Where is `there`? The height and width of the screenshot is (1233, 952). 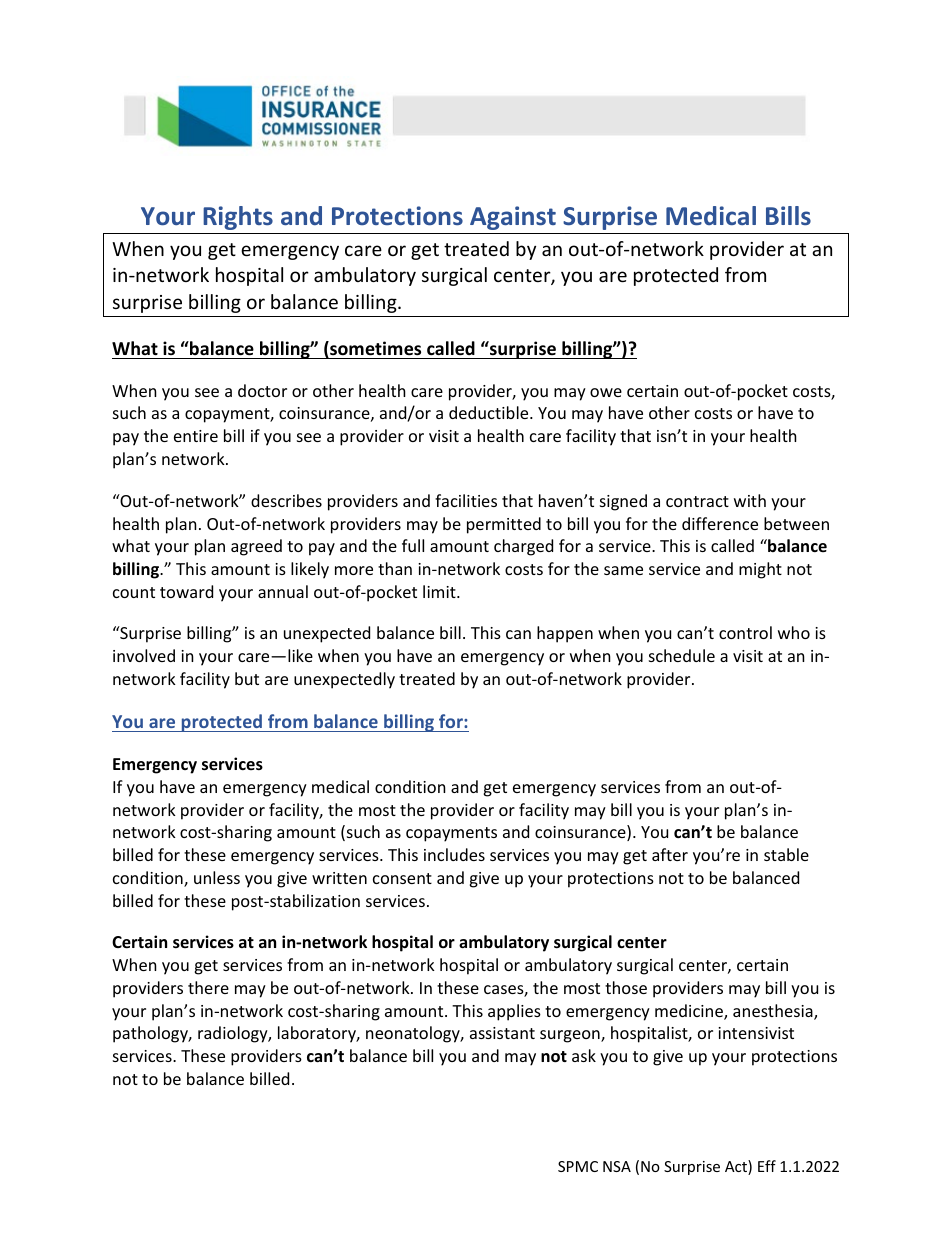
there is located at coordinates (208, 987).
